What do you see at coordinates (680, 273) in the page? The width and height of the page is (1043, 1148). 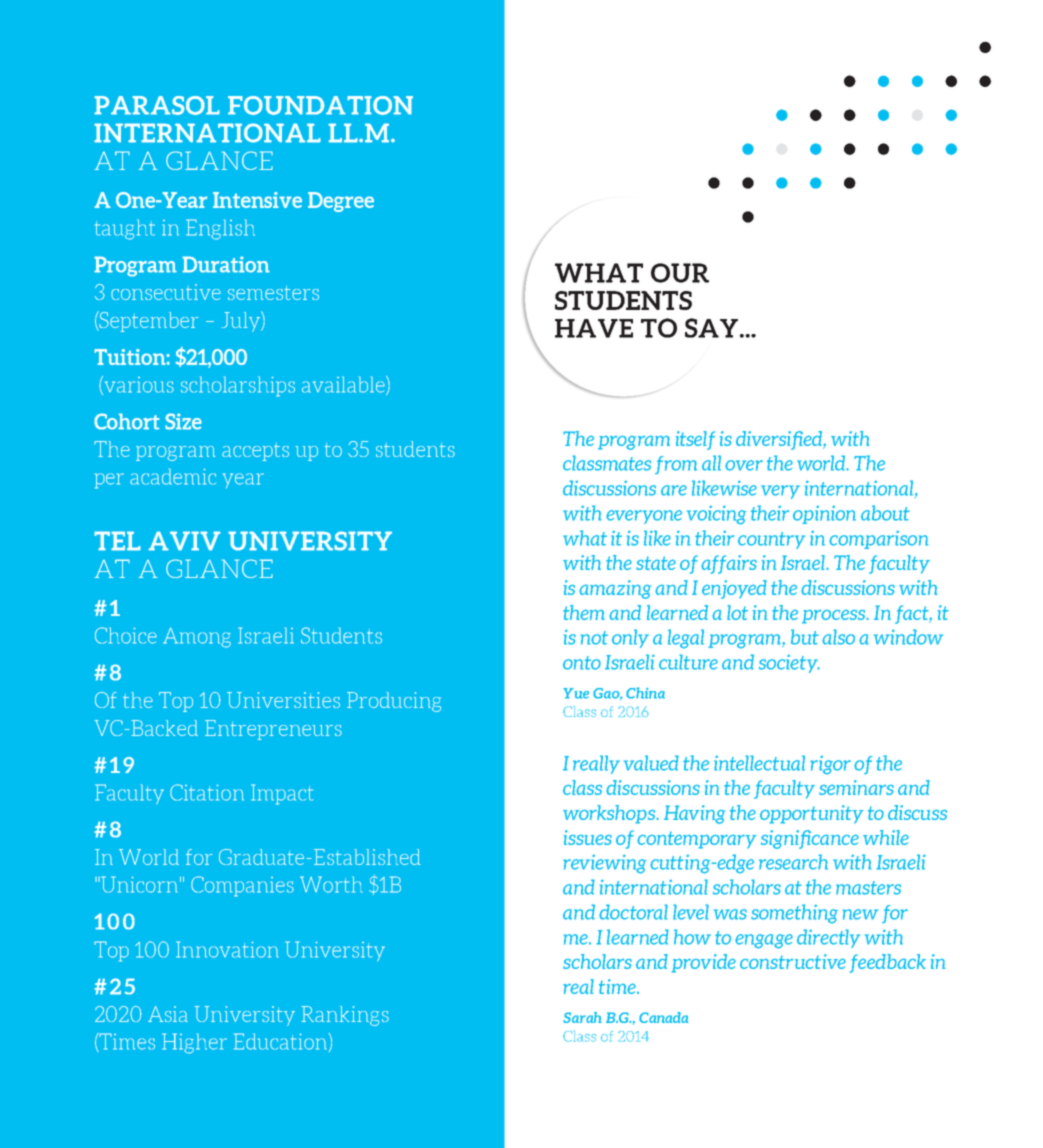 I see `OUR` at bounding box center [680, 273].
